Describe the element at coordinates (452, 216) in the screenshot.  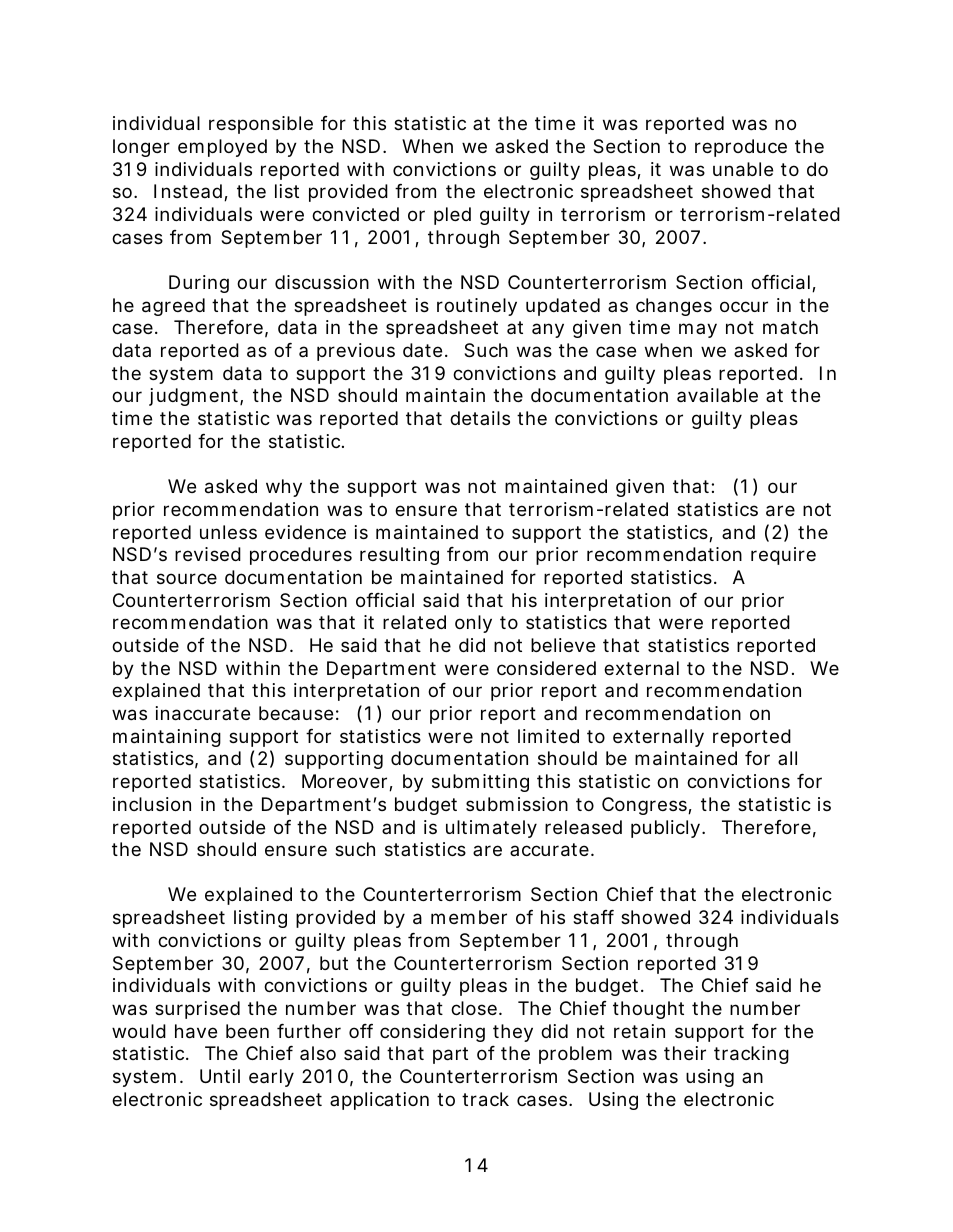
I see `pled` at that location.
